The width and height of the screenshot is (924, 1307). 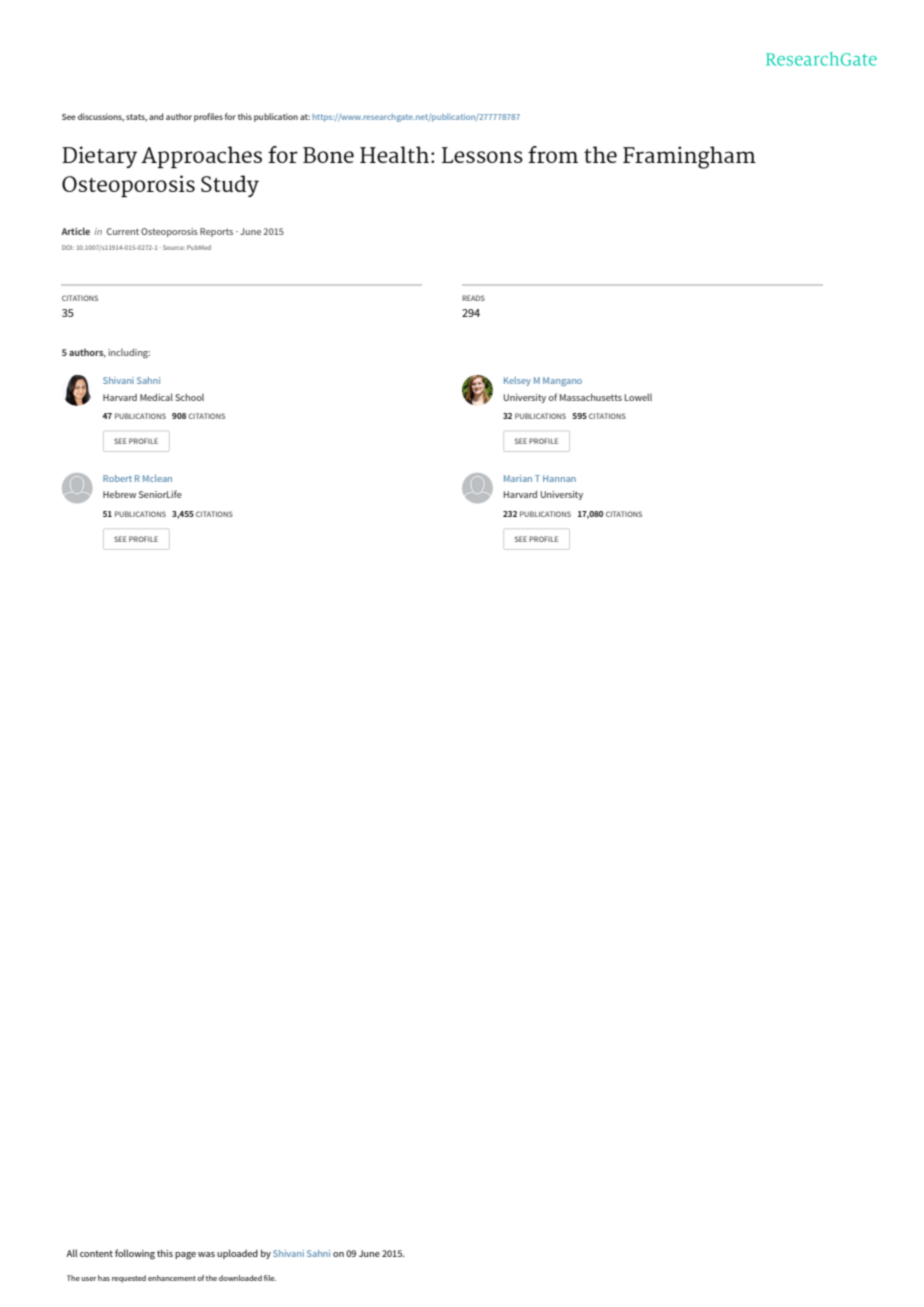 What do you see at coordinates (591, 397) in the screenshot?
I see `Massachusetts` at bounding box center [591, 397].
